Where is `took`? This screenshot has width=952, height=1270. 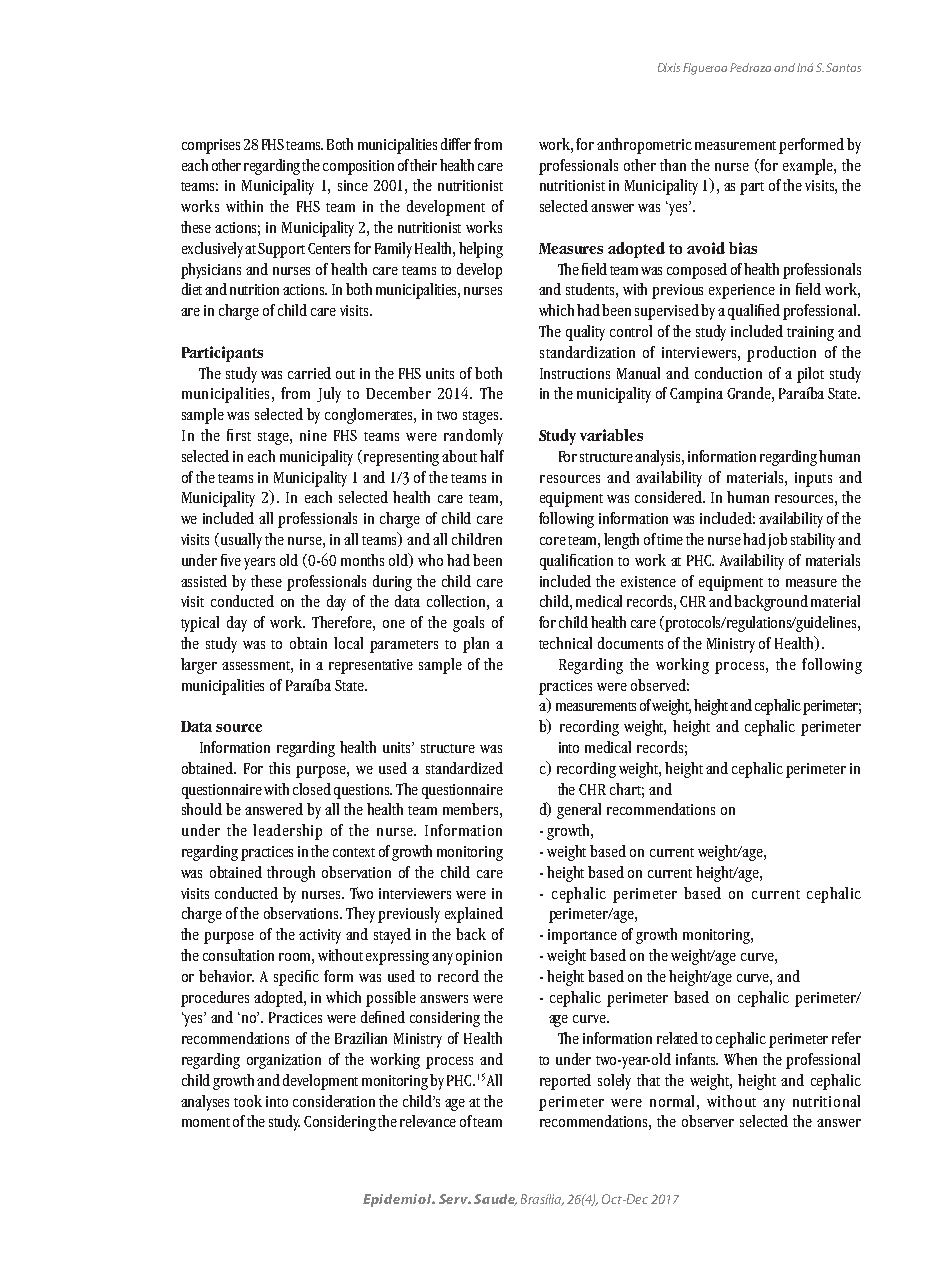 took is located at coordinates (248, 1101).
